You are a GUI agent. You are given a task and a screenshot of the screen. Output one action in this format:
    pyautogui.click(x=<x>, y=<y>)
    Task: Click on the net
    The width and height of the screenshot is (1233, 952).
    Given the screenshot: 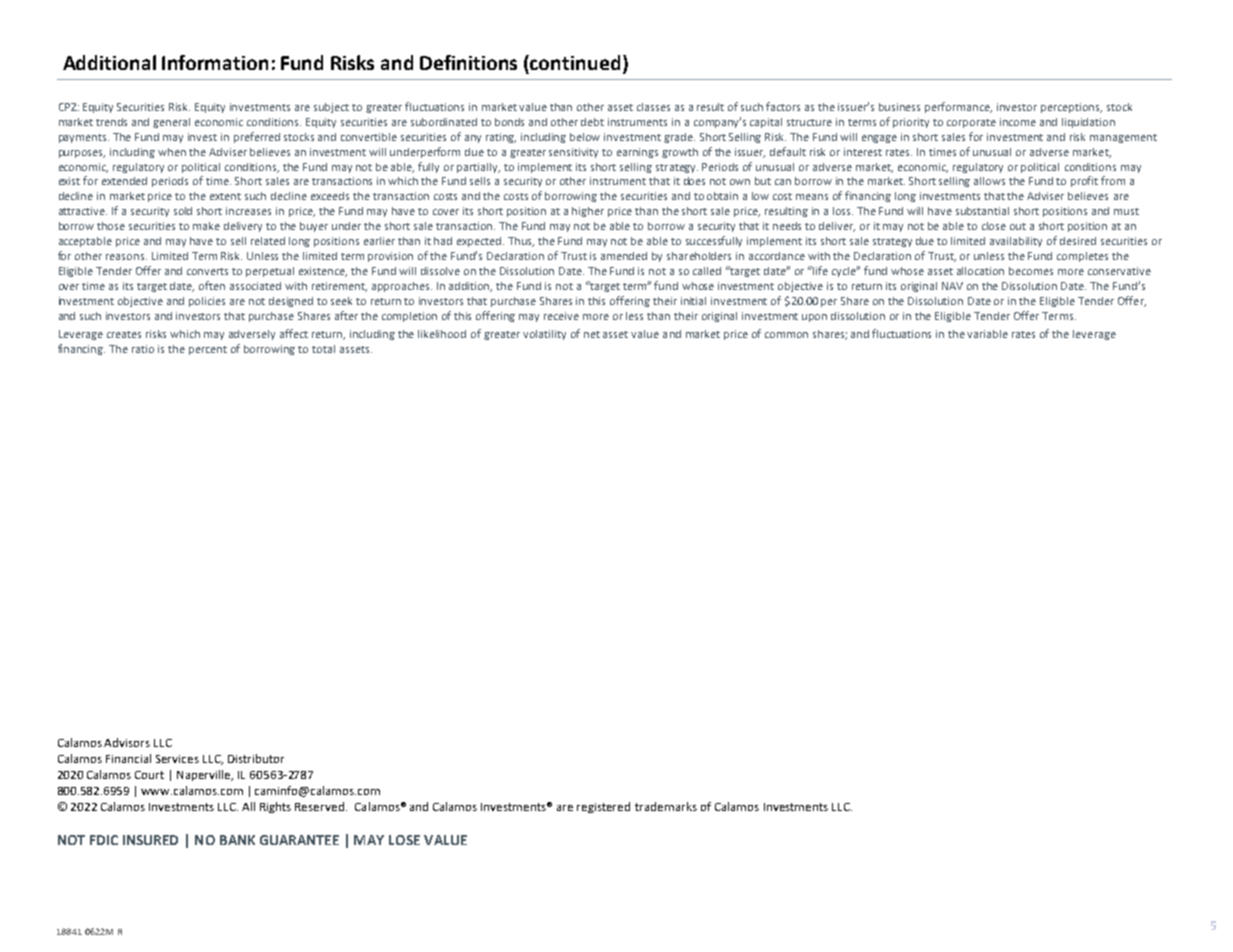 What is the action you would take?
    pyautogui.click(x=592, y=334)
